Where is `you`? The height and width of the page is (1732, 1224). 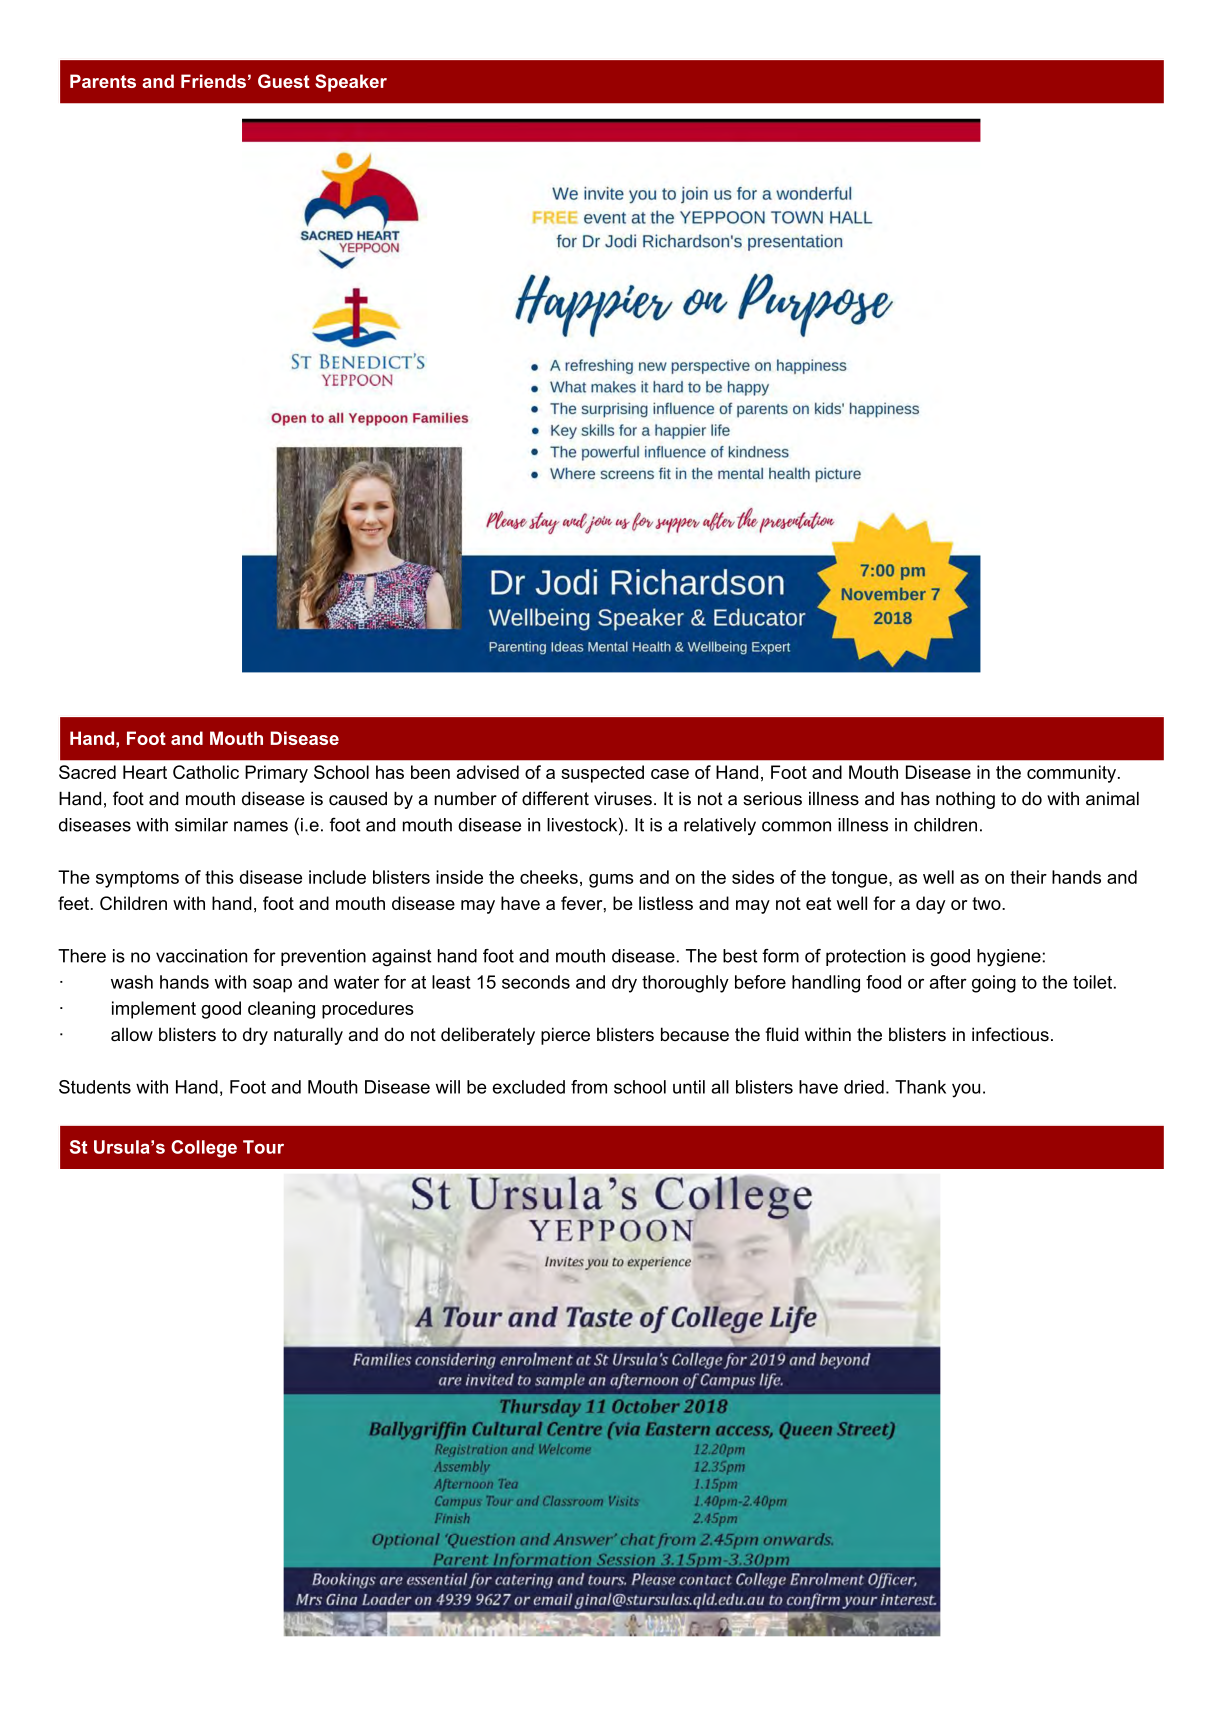 you is located at coordinates (966, 1090).
